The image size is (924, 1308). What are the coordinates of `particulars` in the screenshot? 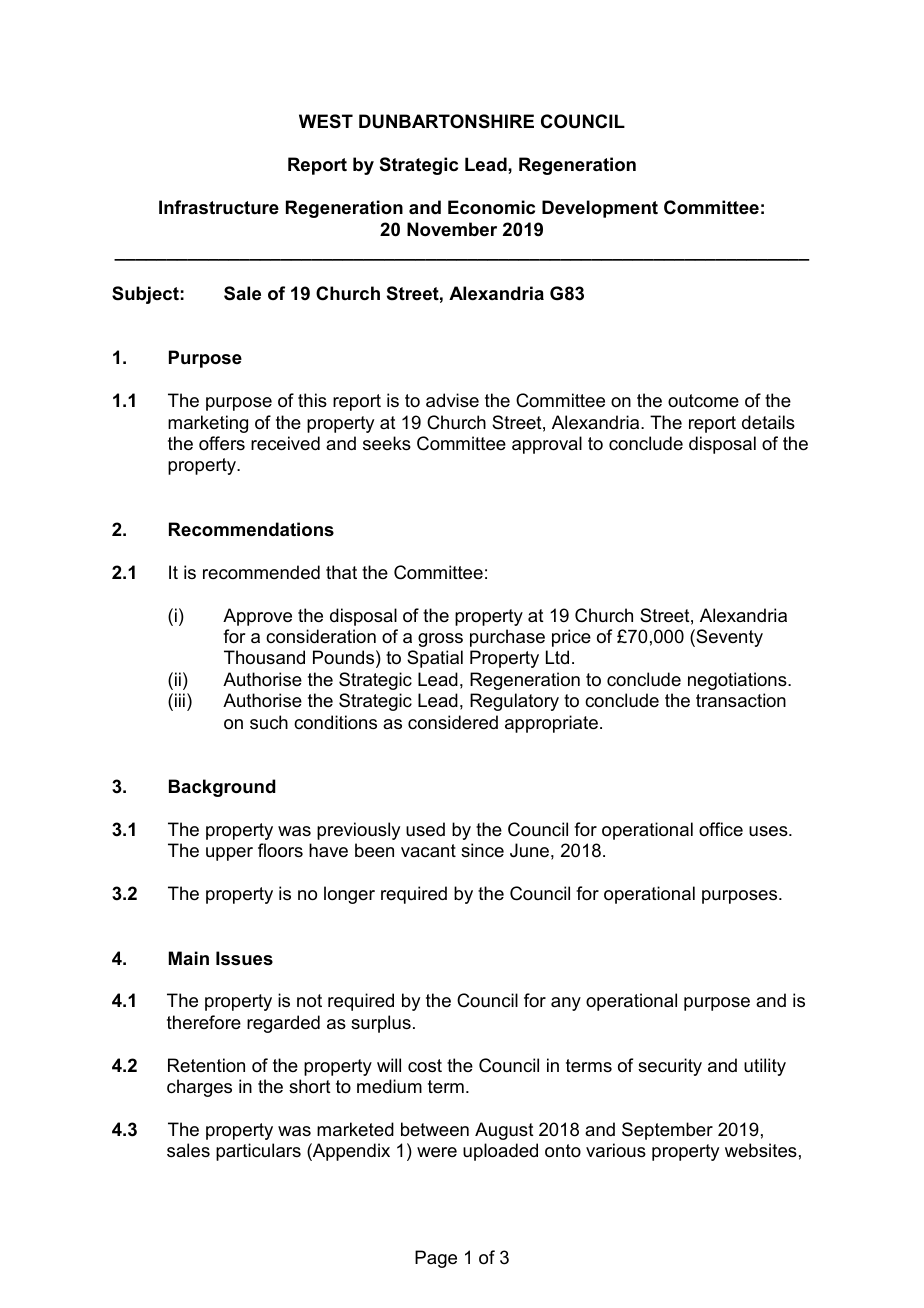 It's located at (258, 1152).
